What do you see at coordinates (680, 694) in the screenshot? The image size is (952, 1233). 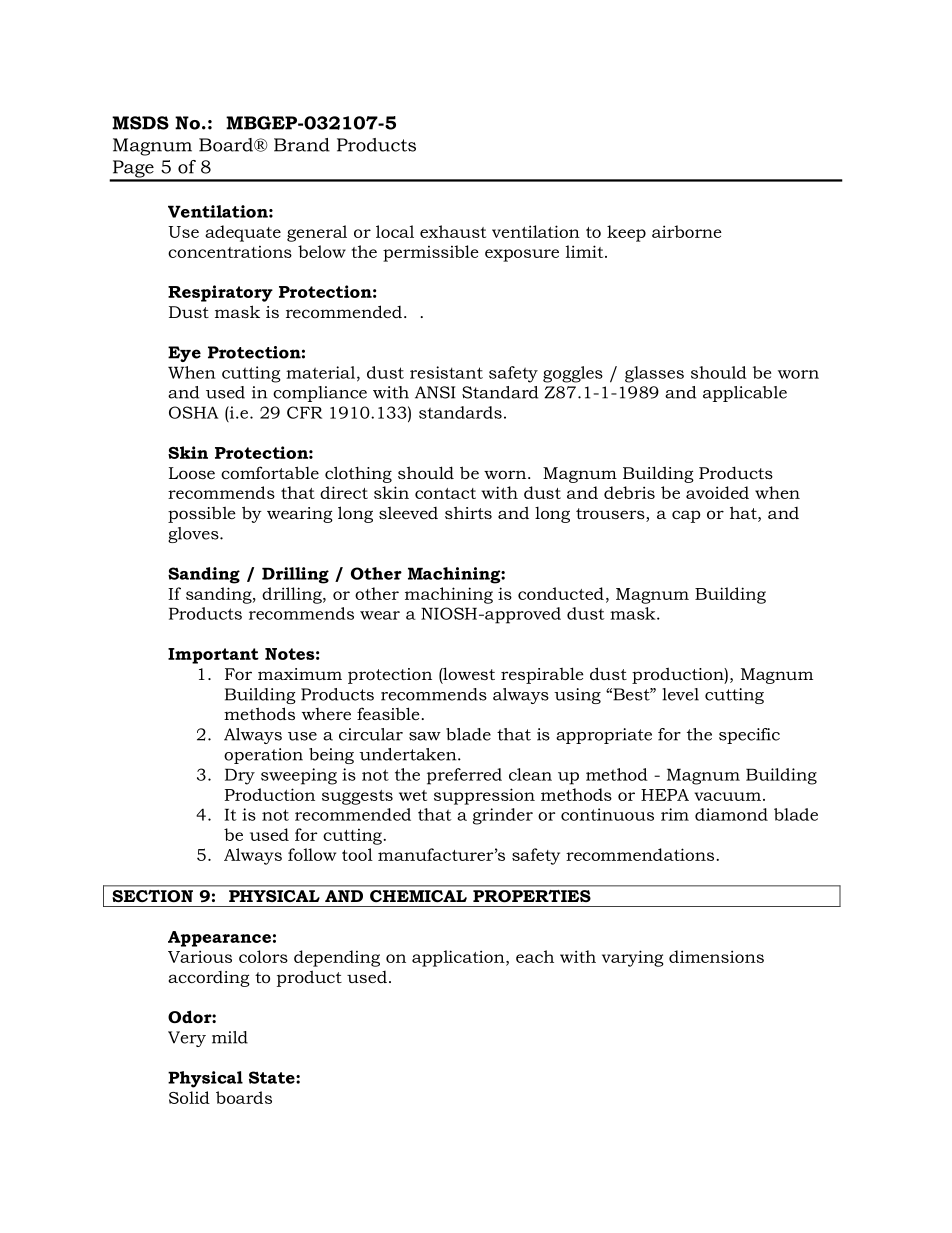 I see `level` at bounding box center [680, 694].
